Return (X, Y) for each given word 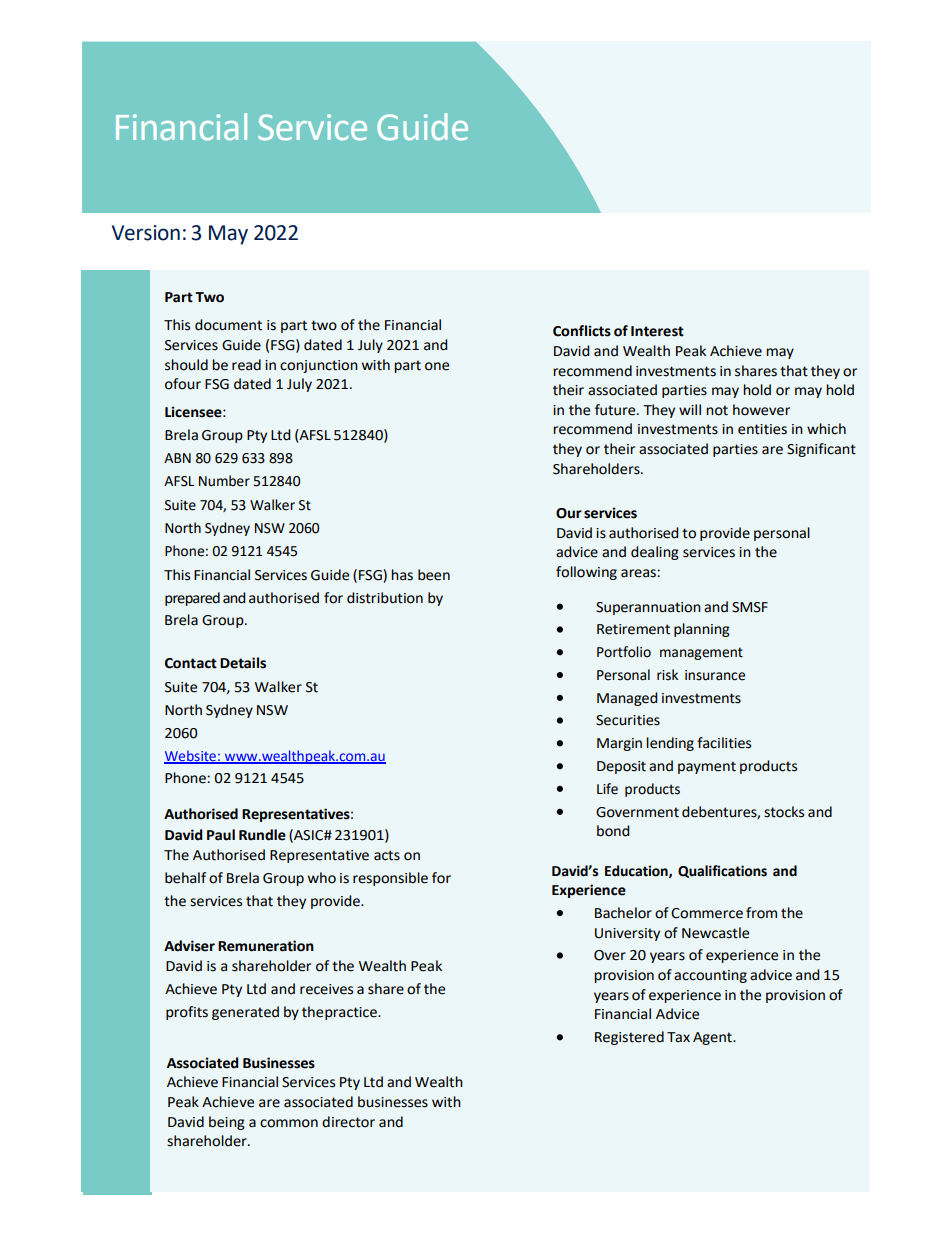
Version (146, 233)
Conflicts (582, 331)
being (227, 1123)
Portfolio (624, 652)
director (348, 1122)
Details (243, 663)
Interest (657, 331)
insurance (715, 675)
